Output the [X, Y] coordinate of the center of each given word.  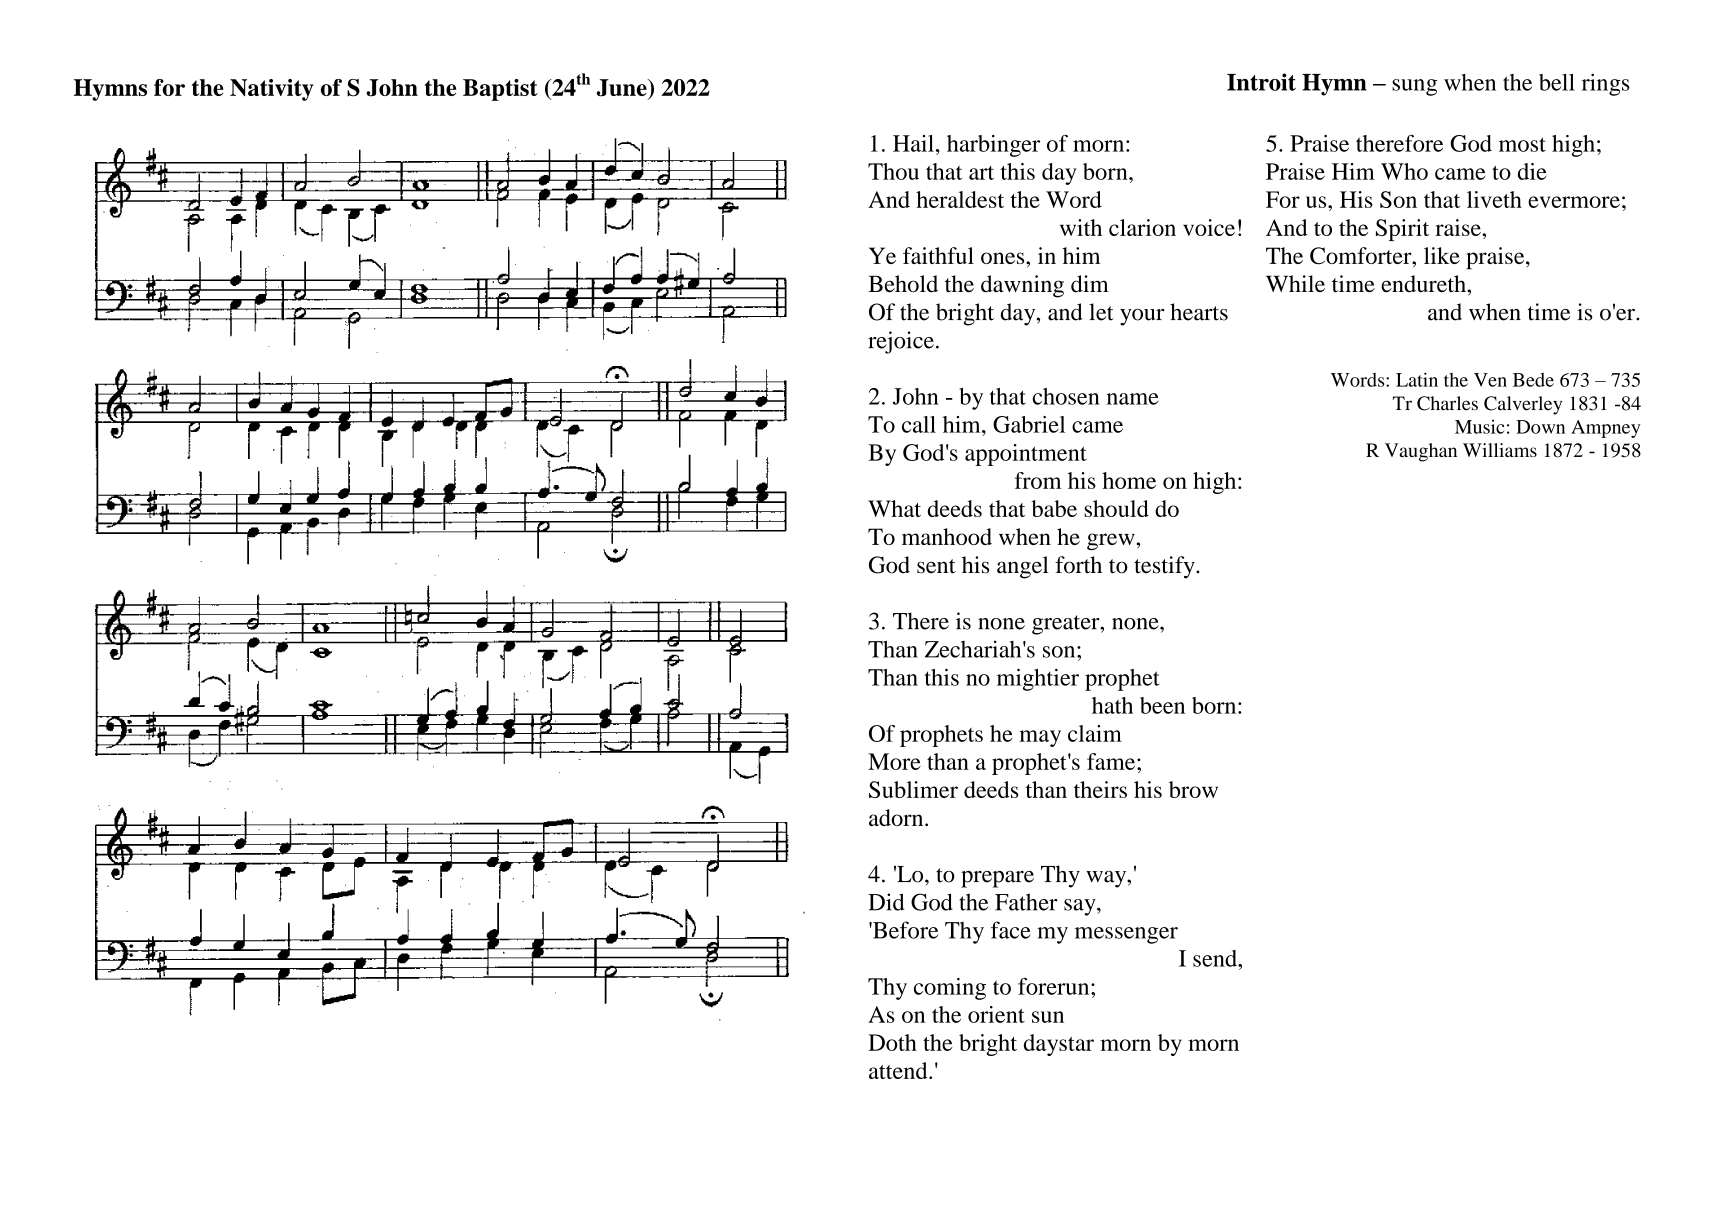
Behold [903, 284]
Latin [1417, 379]
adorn [897, 817]
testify [1165, 567]
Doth [892, 1042]
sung [1414, 87]
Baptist [500, 90]
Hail [913, 143]
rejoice [901, 342]
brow [1193, 789]
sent [936, 566]
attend [899, 1070]
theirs [1100, 789]
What [894, 508]
